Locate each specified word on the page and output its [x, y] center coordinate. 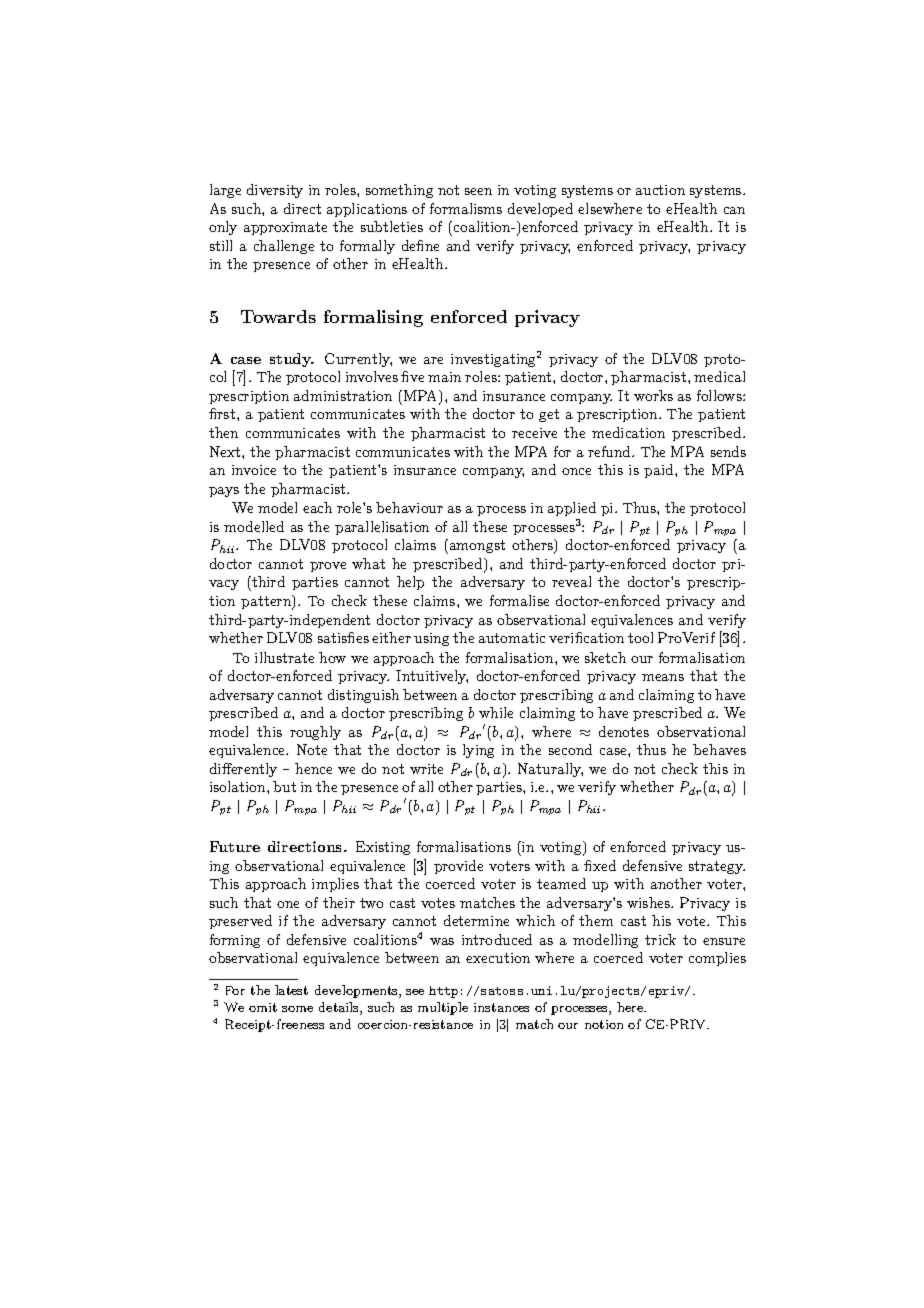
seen [478, 191]
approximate [285, 228]
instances [501, 1007]
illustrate [284, 657]
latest [291, 990]
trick [660, 939]
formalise [519, 600]
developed [540, 210]
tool [640, 637]
